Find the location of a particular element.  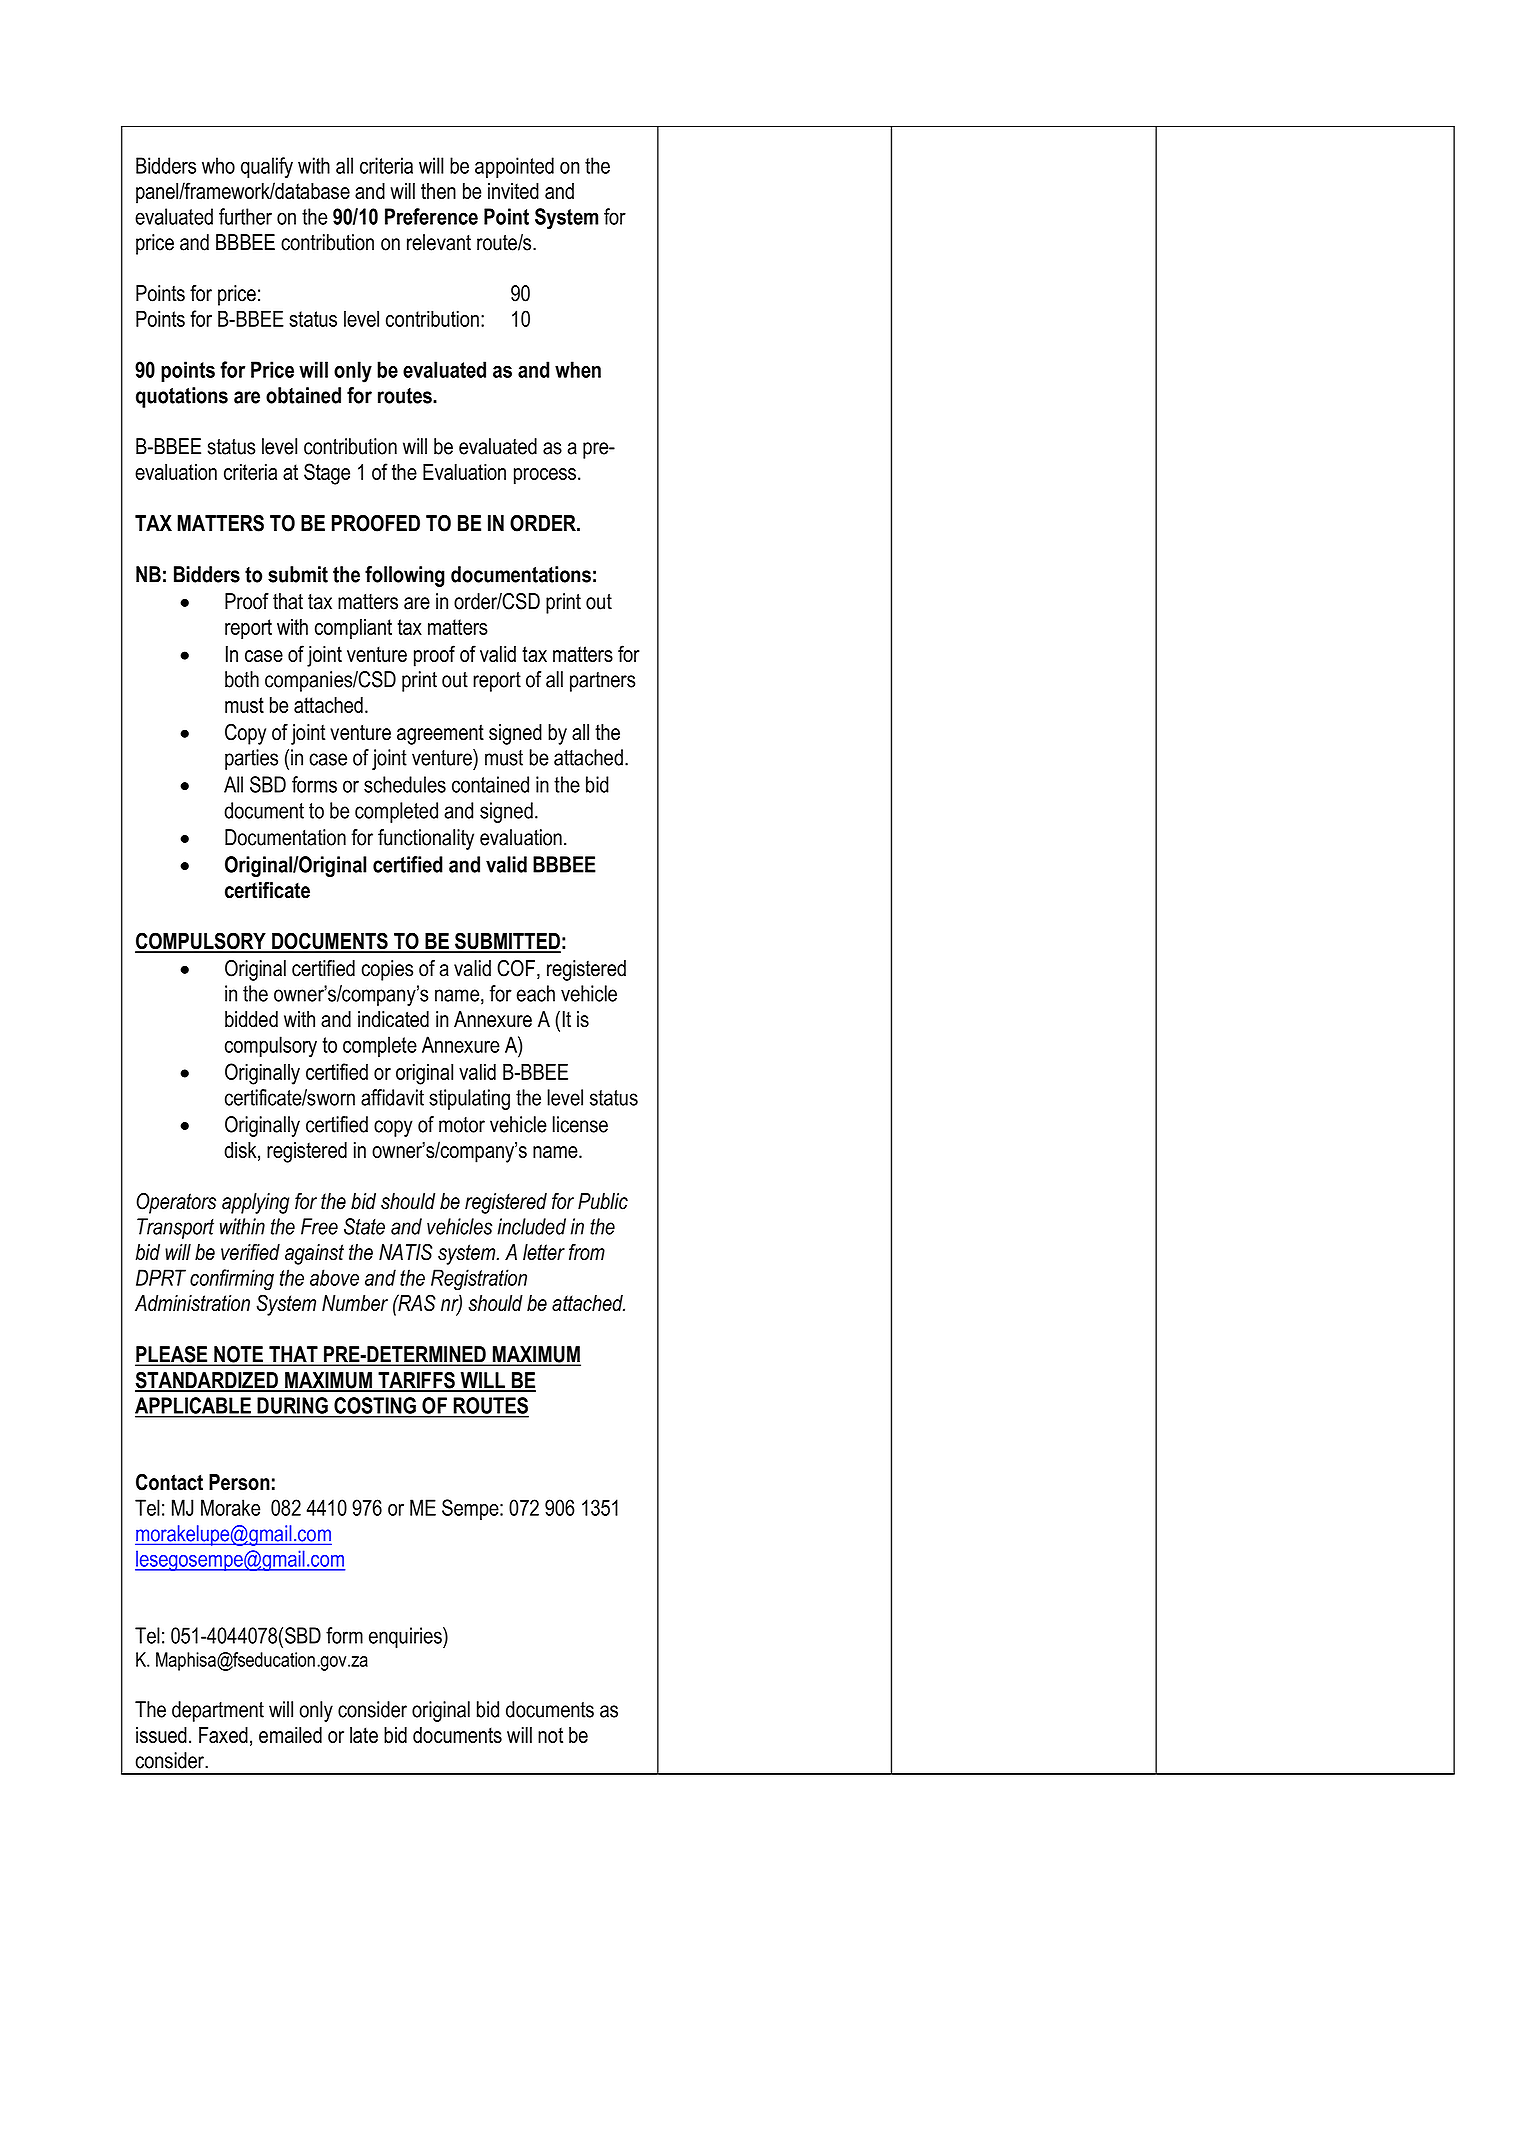

Operators is located at coordinates (176, 1203).
